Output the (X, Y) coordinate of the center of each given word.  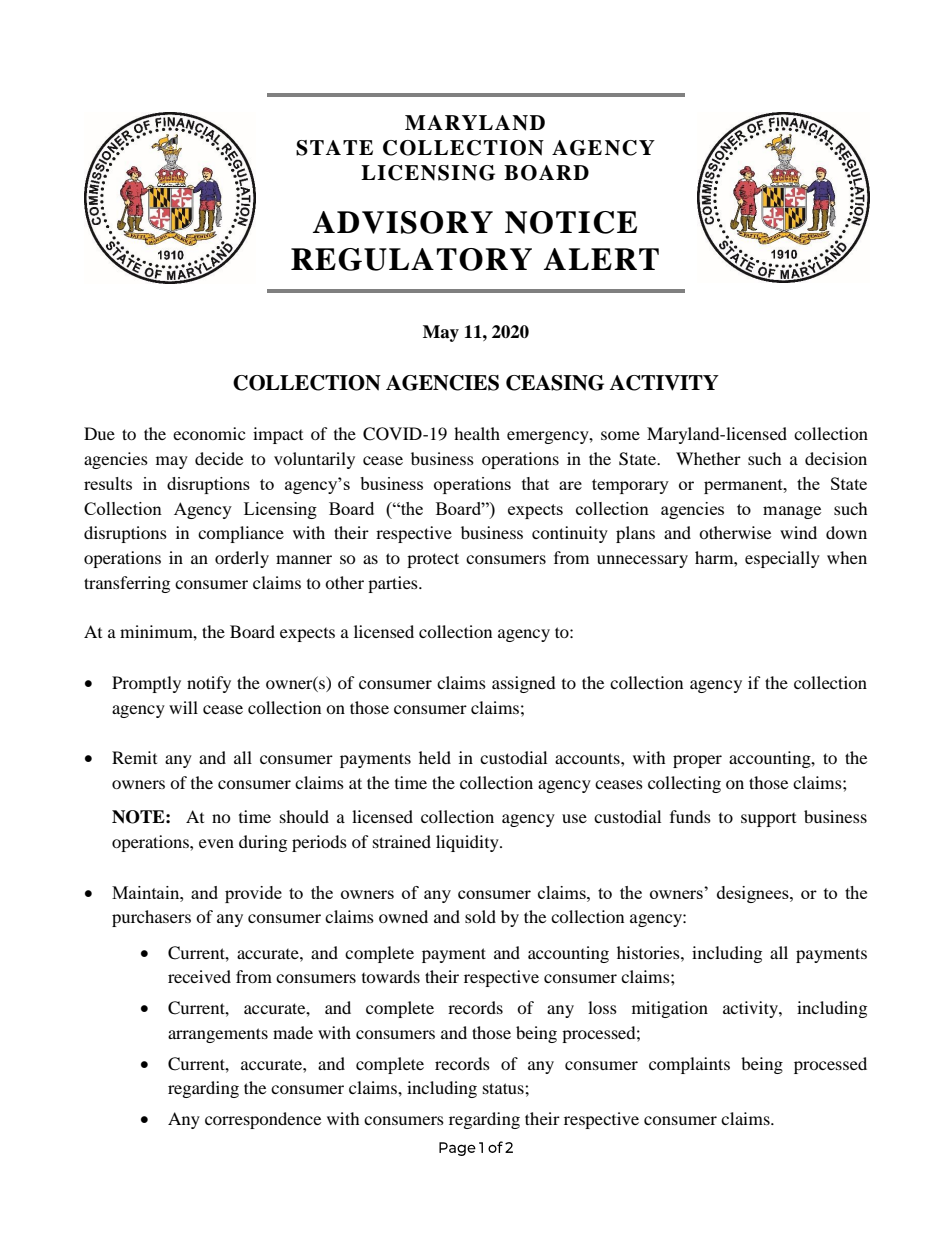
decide (219, 458)
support (768, 820)
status (504, 1088)
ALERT (601, 259)
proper (697, 761)
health (477, 433)
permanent (744, 486)
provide (253, 894)
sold (480, 916)
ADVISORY (403, 222)
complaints (689, 1065)
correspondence (263, 1120)
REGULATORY (411, 259)
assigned (524, 684)
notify (209, 684)
